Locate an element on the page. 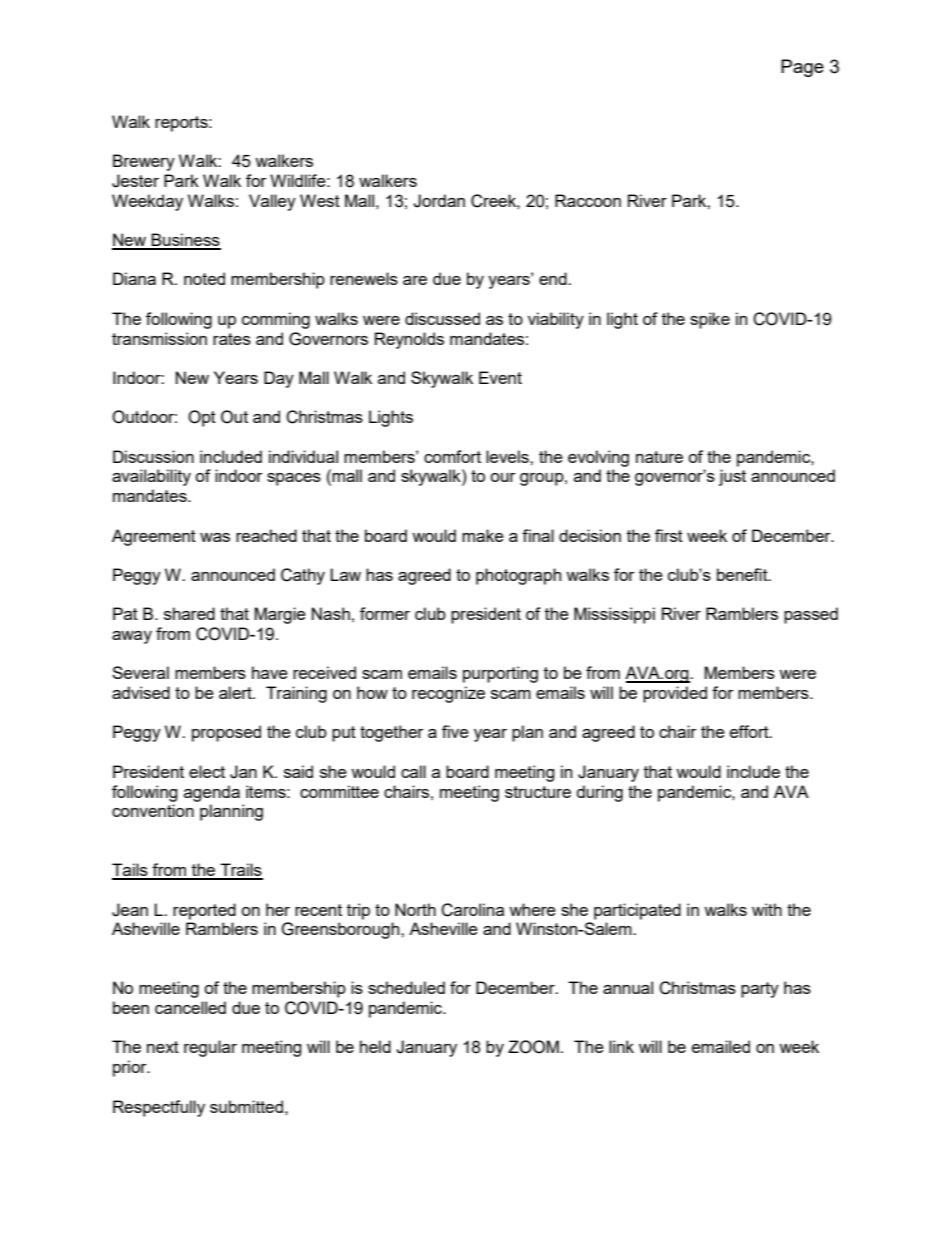  just is located at coordinates (732, 477).
